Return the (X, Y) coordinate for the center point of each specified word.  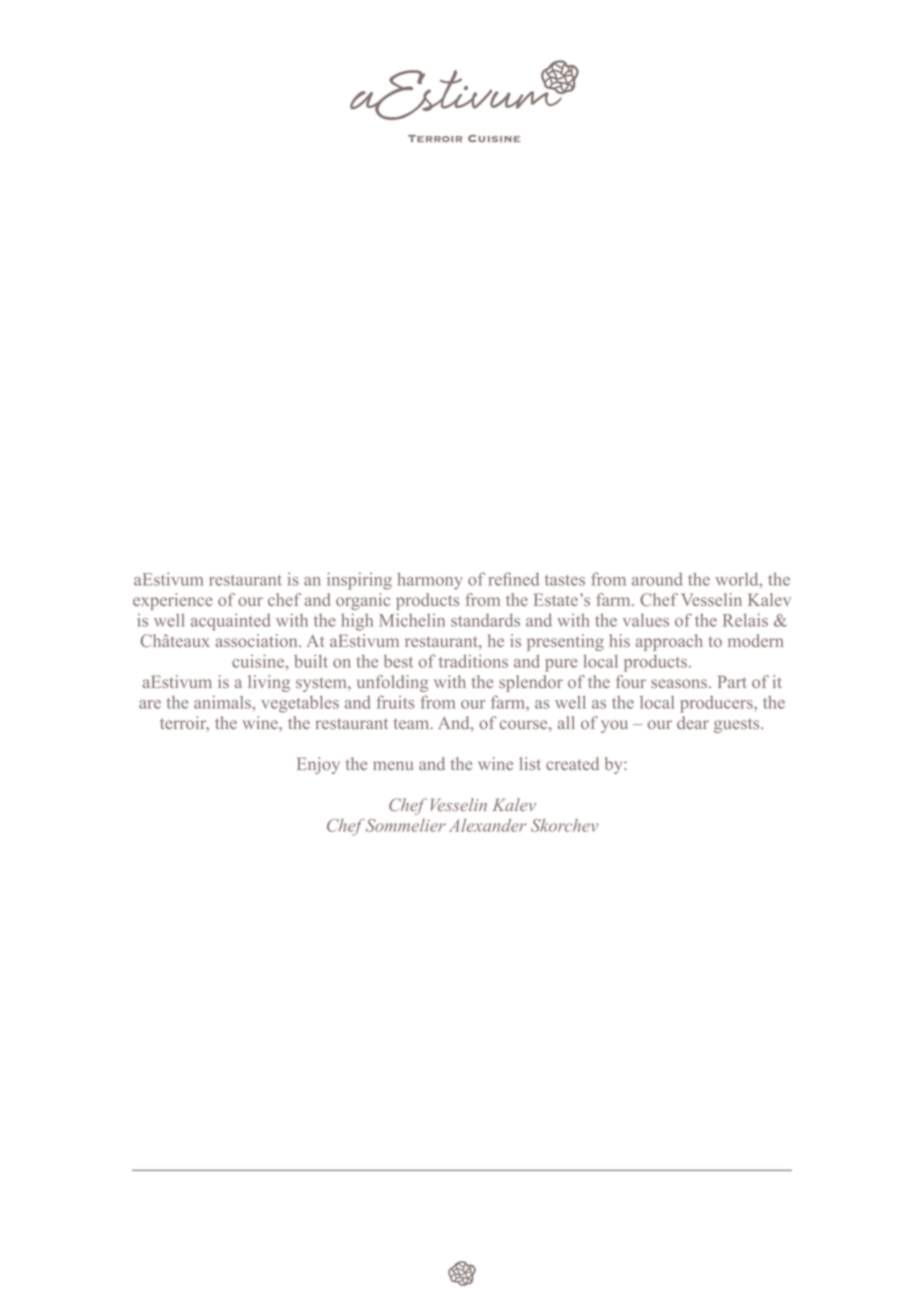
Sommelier (406, 825)
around (657, 579)
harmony (430, 581)
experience (173, 601)
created (572, 763)
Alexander (487, 825)
